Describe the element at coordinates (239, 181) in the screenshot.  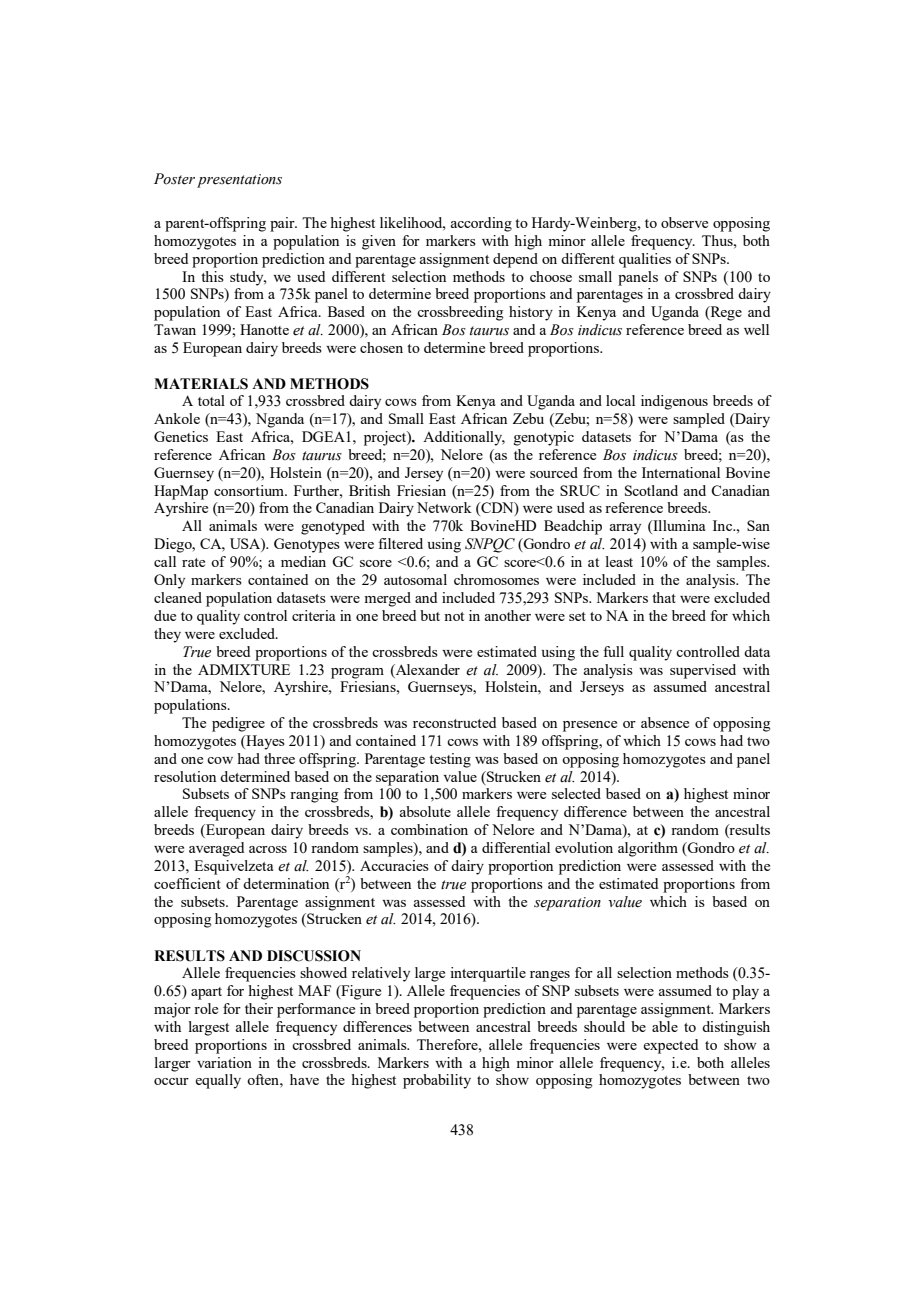
I see `presentations` at that location.
